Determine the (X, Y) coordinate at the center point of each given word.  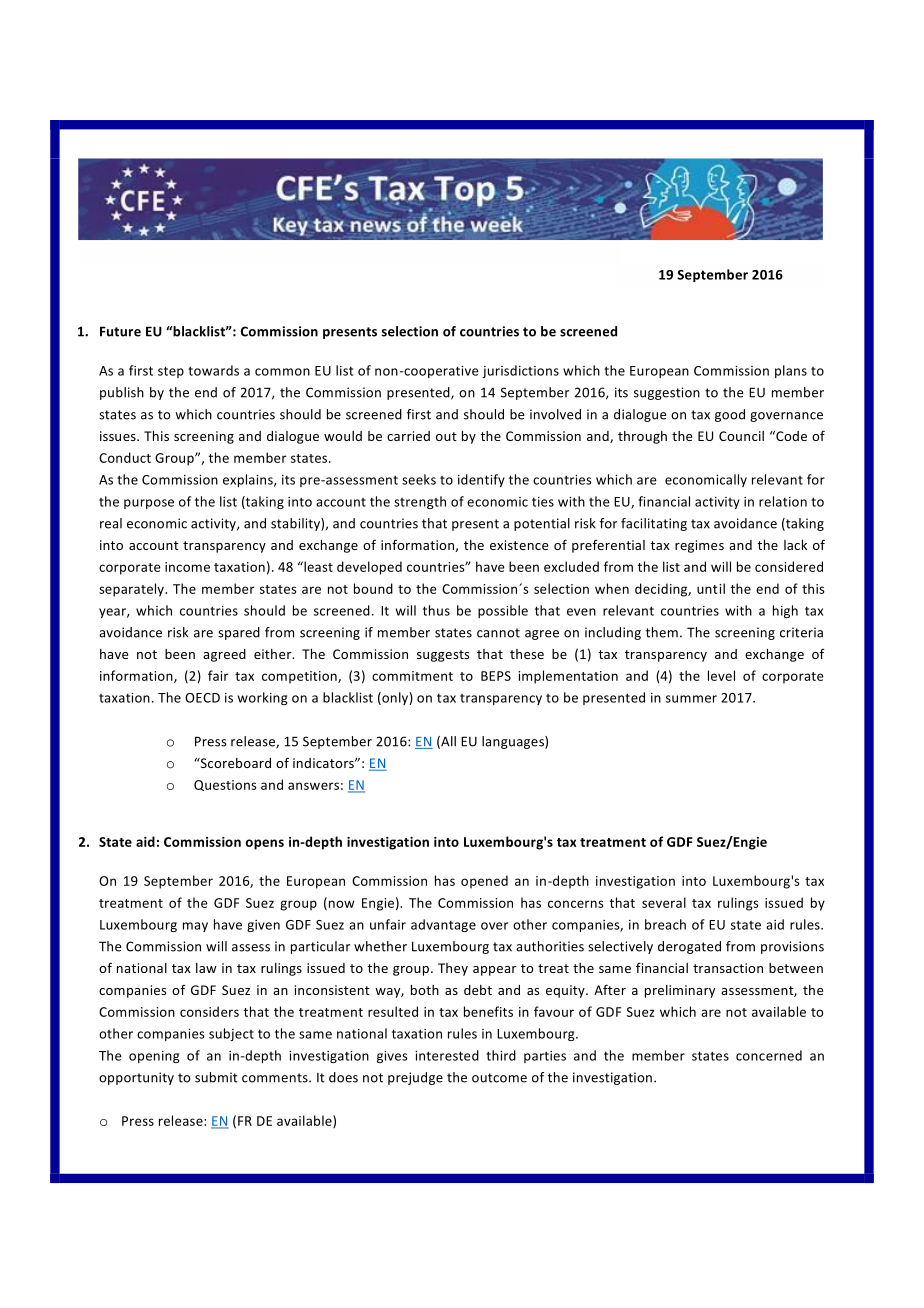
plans (791, 371)
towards (213, 370)
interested (447, 1055)
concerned (769, 1055)
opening (154, 1057)
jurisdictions (520, 371)
